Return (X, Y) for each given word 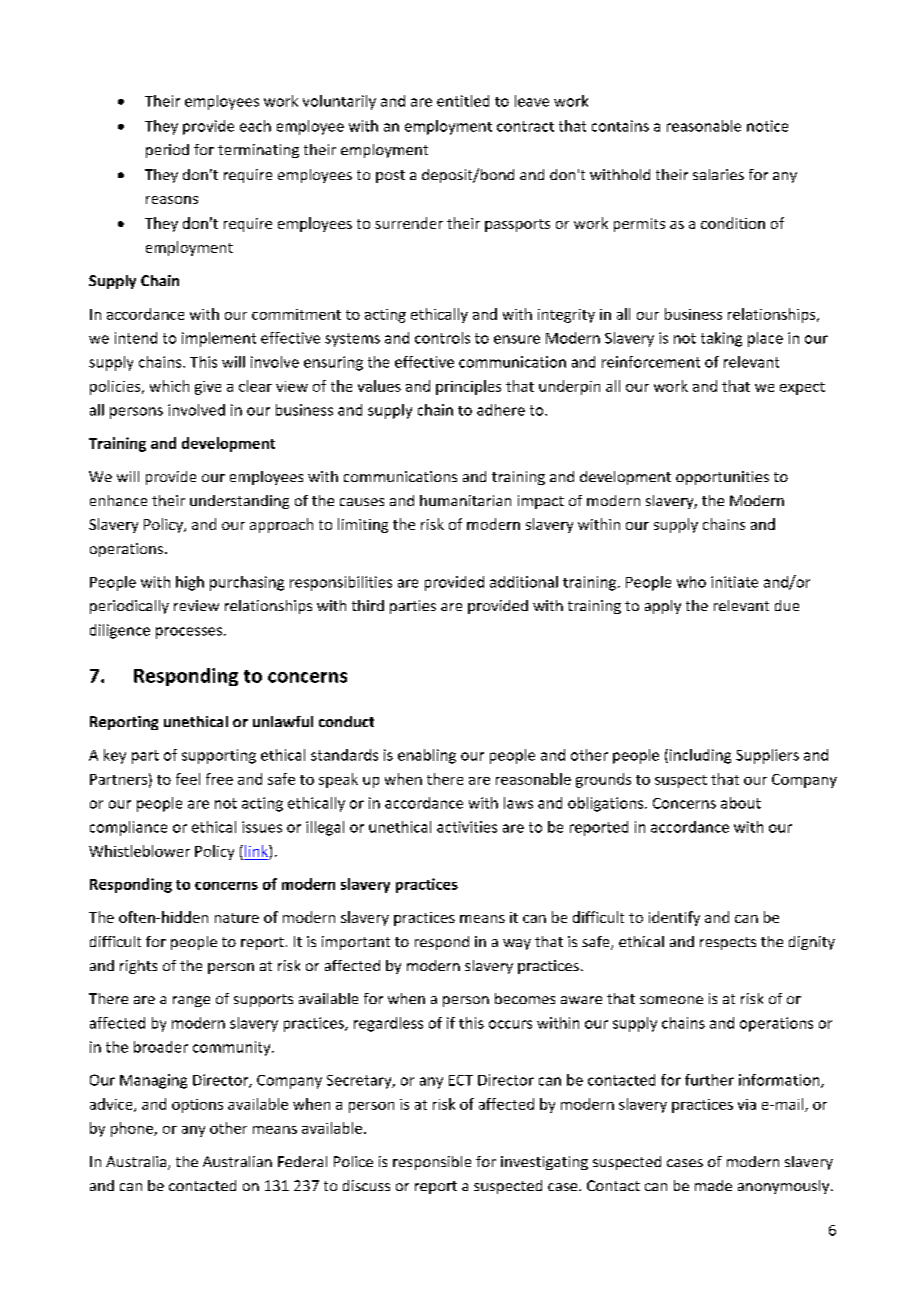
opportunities (722, 478)
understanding (239, 502)
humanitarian (465, 500)
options (197, 1106)
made (713, 1185)
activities (467, 827)
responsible (432, 1163)
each (255, 126)
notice (767, 126)
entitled (463, 101)
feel (188, 779)
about (741, 803)
